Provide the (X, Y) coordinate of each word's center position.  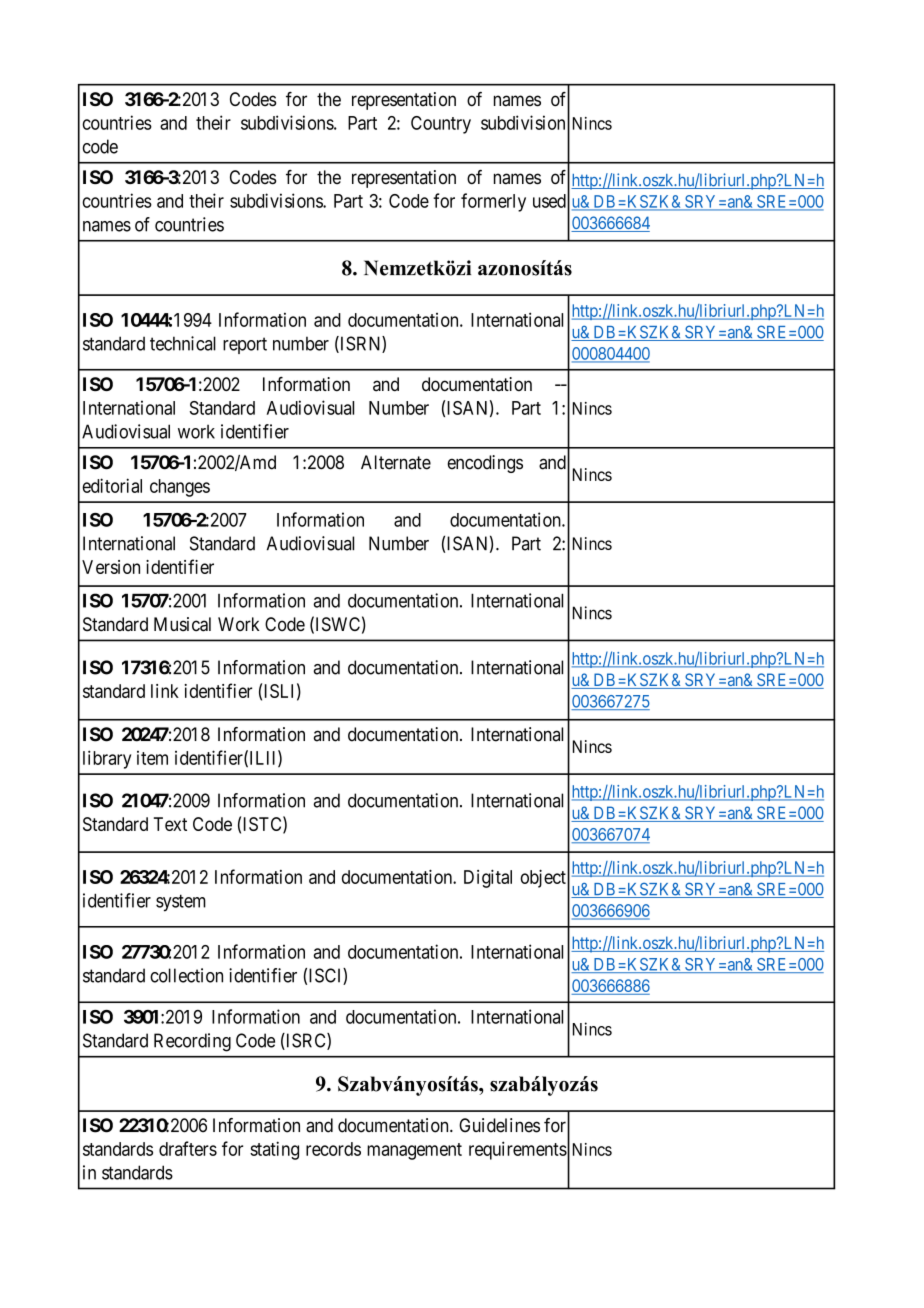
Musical (182, 624)
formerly (493, 202)
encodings (485, 464)
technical (183, 343)
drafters (188, 1148)
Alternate (396, 462)
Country (441, 125)
